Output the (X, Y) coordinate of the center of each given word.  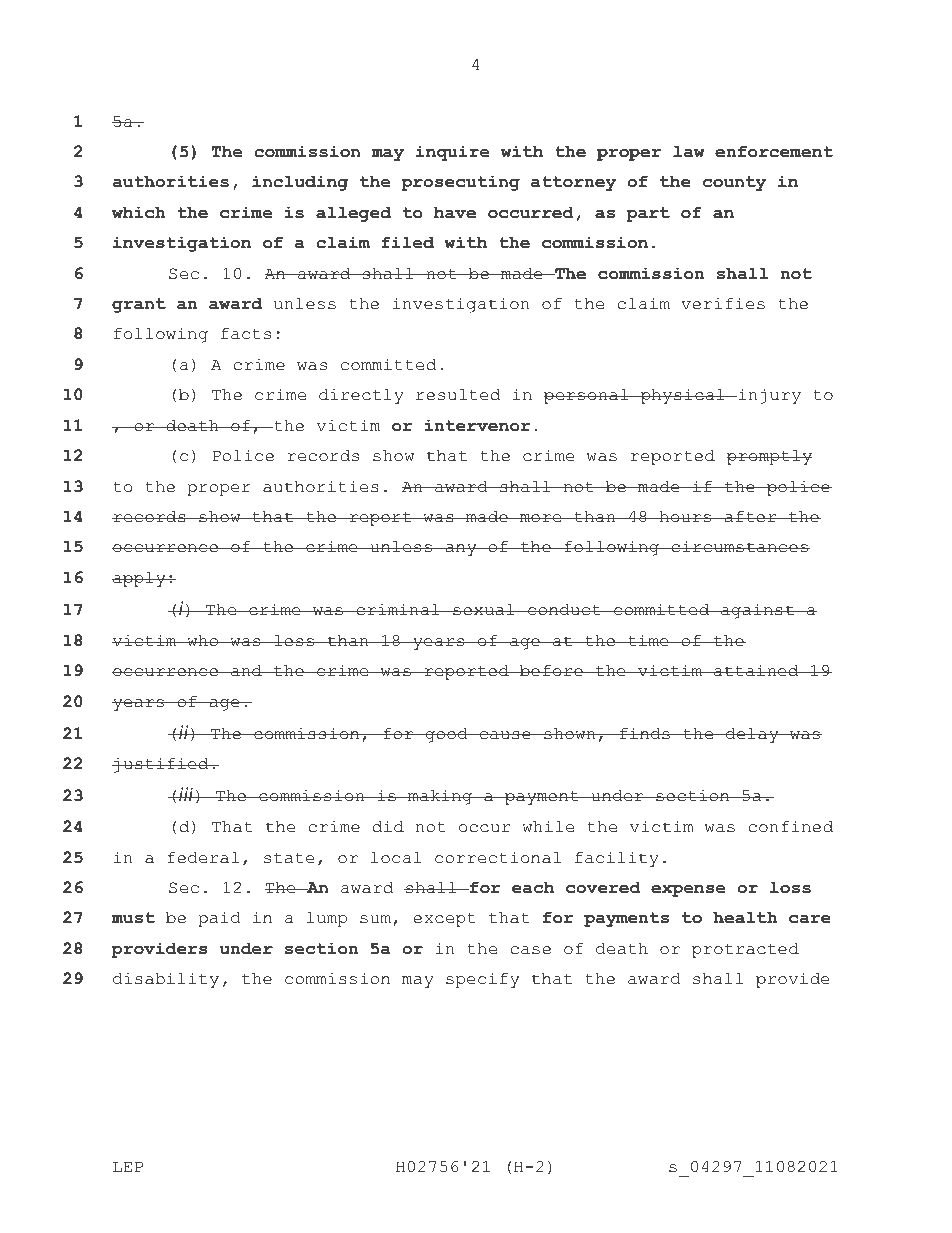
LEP (128, 1166)
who (203, 641)
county (734, 183)
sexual (484, 610)
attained (756, 670)
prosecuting (460, 183)
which (139, 212)
